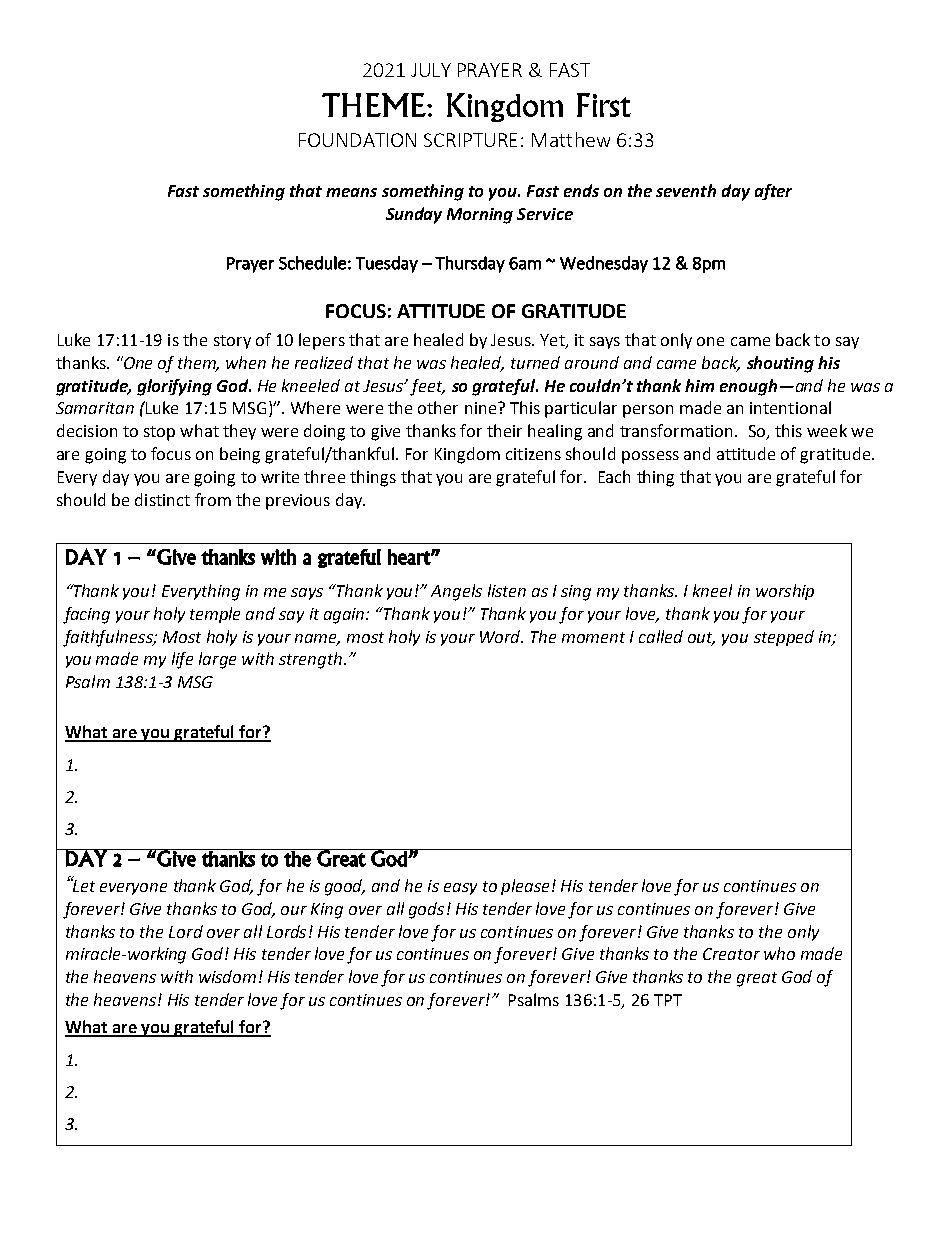  I want to click on FOUNDATION, so click(357, 140).
